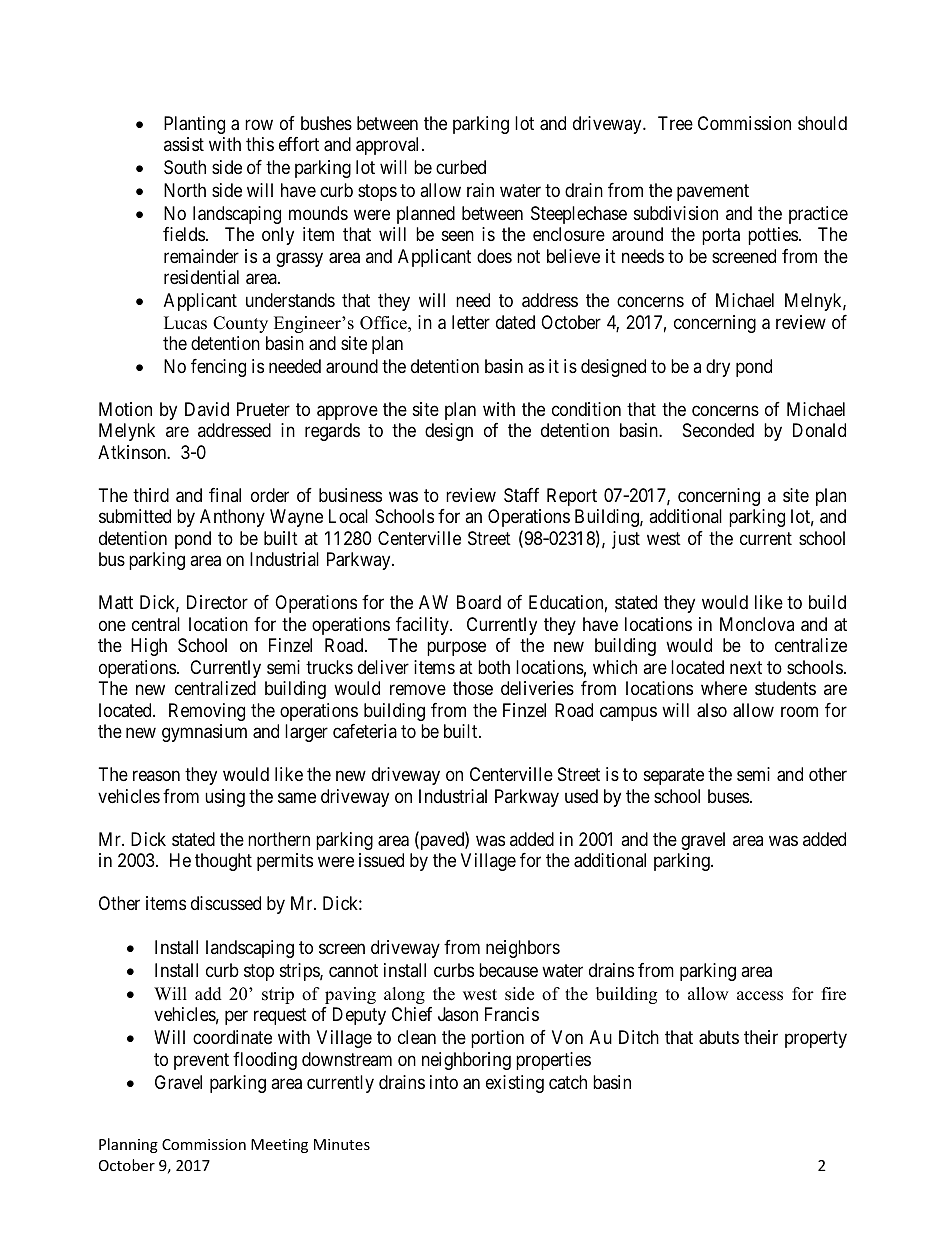  What do you see at coordinates (444, 1082) in the screenshot?
I see `into` at bounding box center [444, 1082].
